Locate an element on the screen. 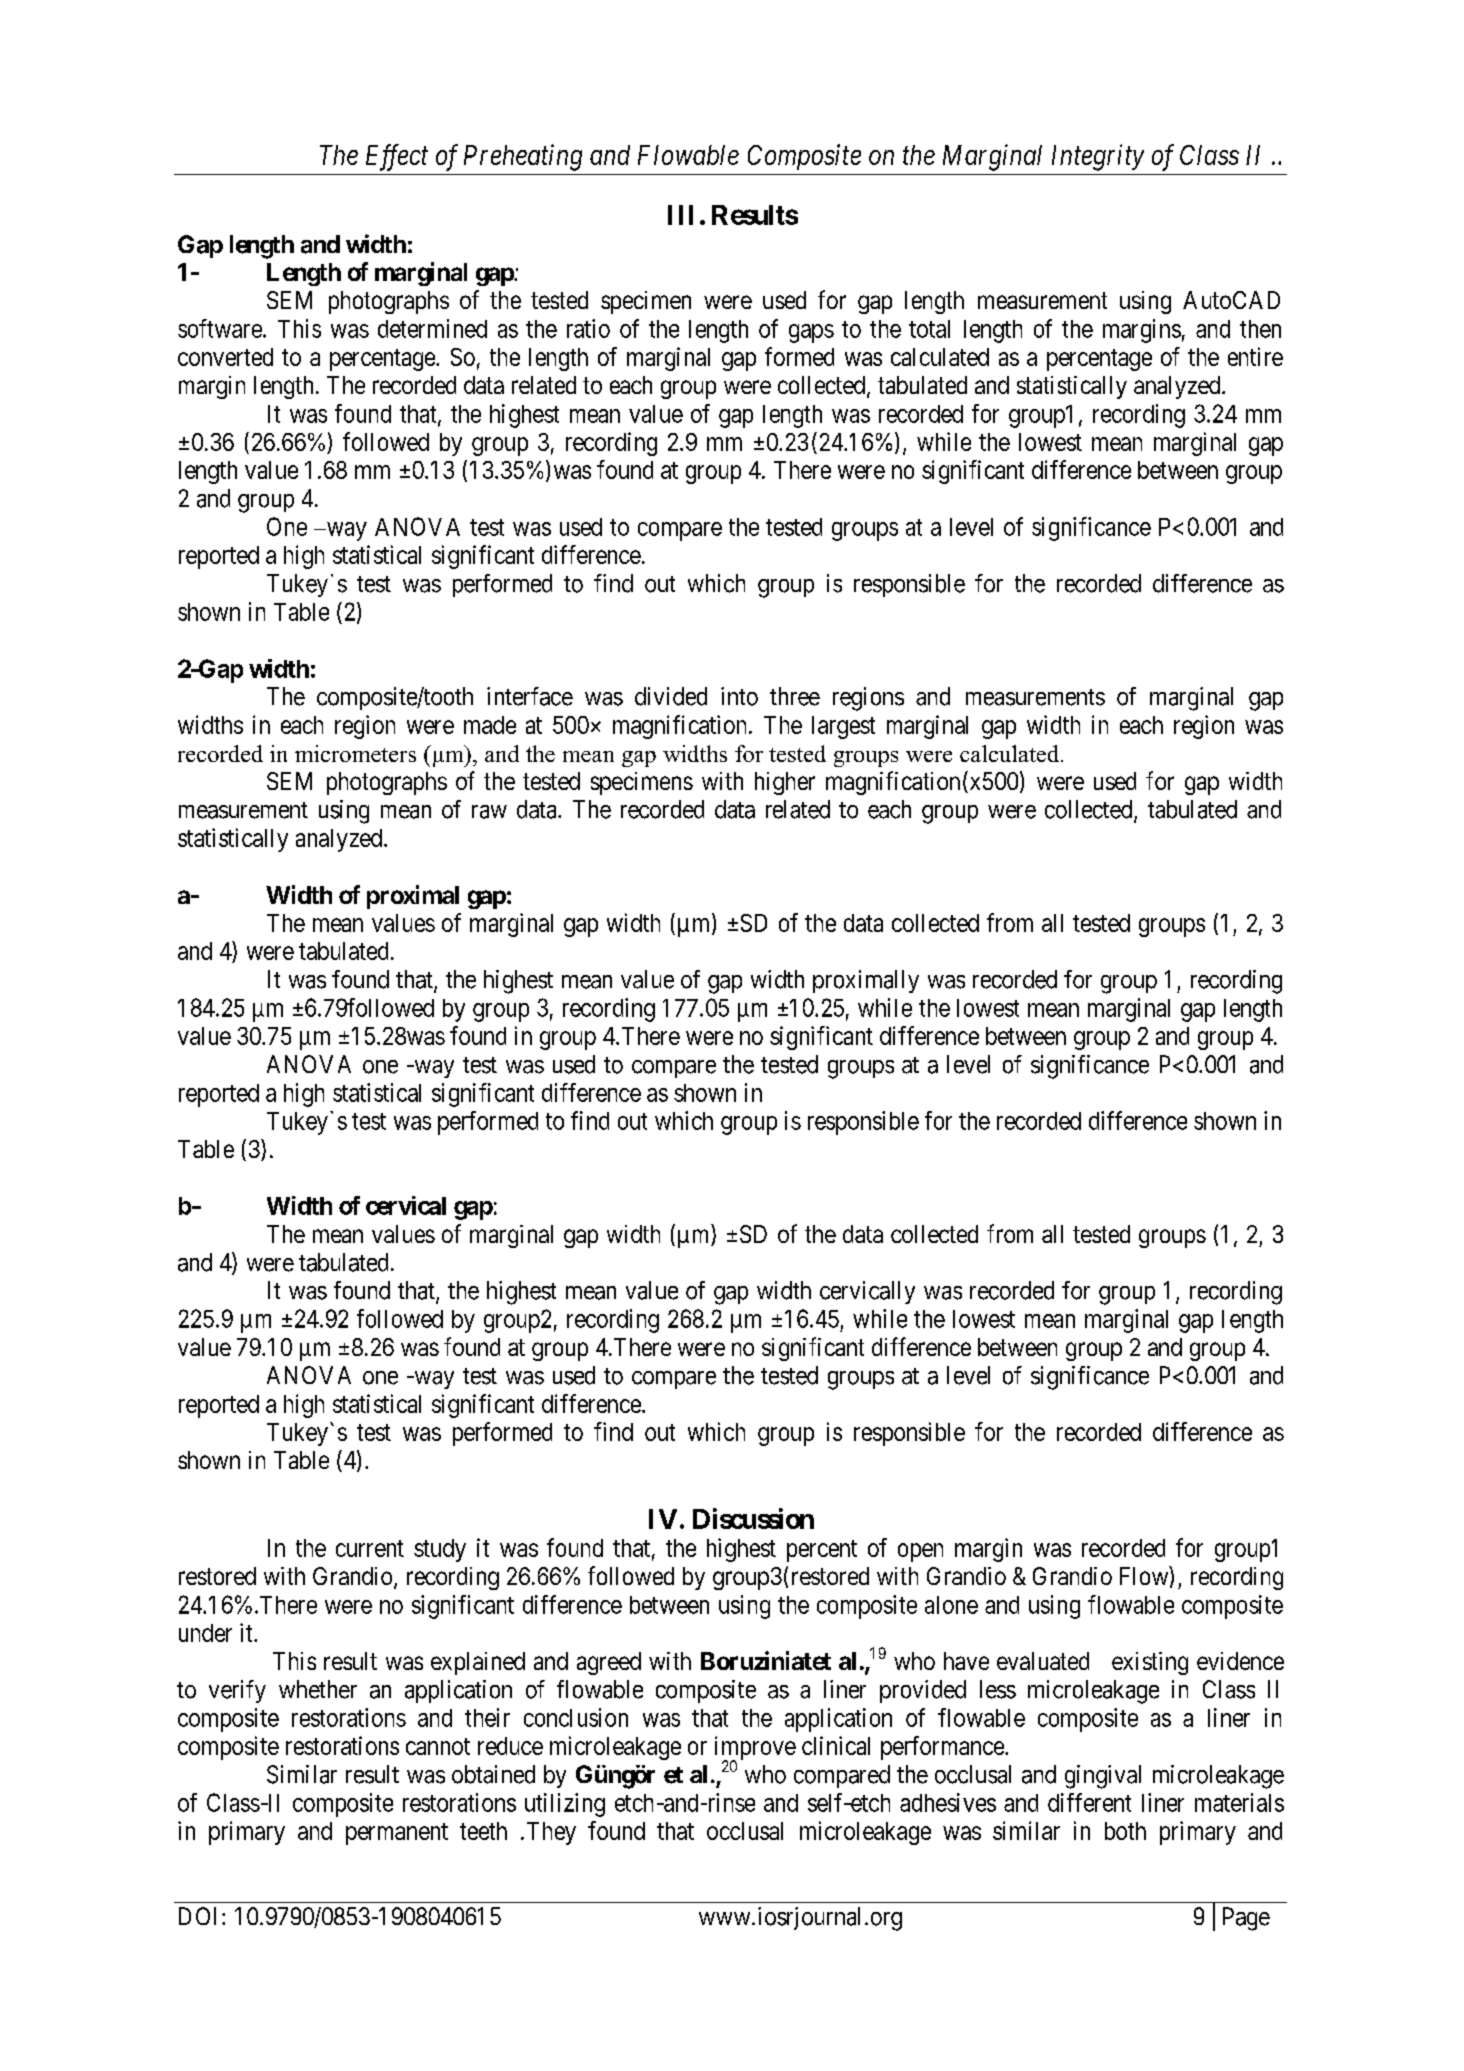 Image resolution: width=1464 pixels, height=2071 pixels. Integrity is located at coordinates (1098, 157).
